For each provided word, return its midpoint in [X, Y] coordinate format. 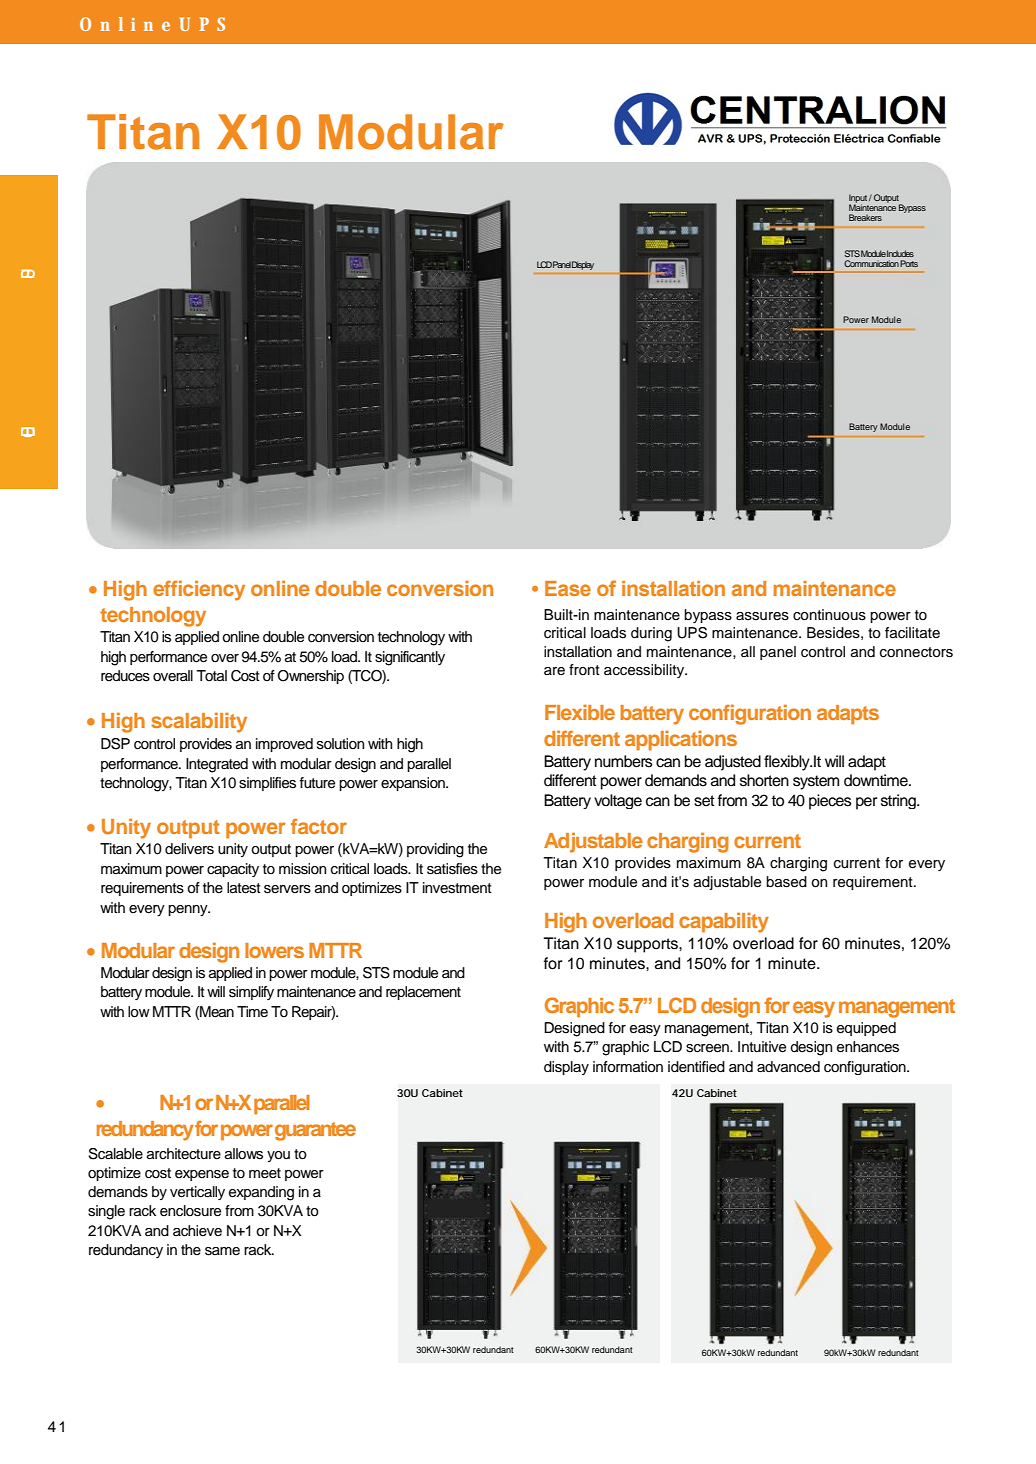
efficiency [199, 590]
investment [457, 888]
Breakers [865, 217]
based [786, 882]
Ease [568, 588]
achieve [197, 1231]
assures [762, 616]
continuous [829, 615]
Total [211, 675]
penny [189, 910]
